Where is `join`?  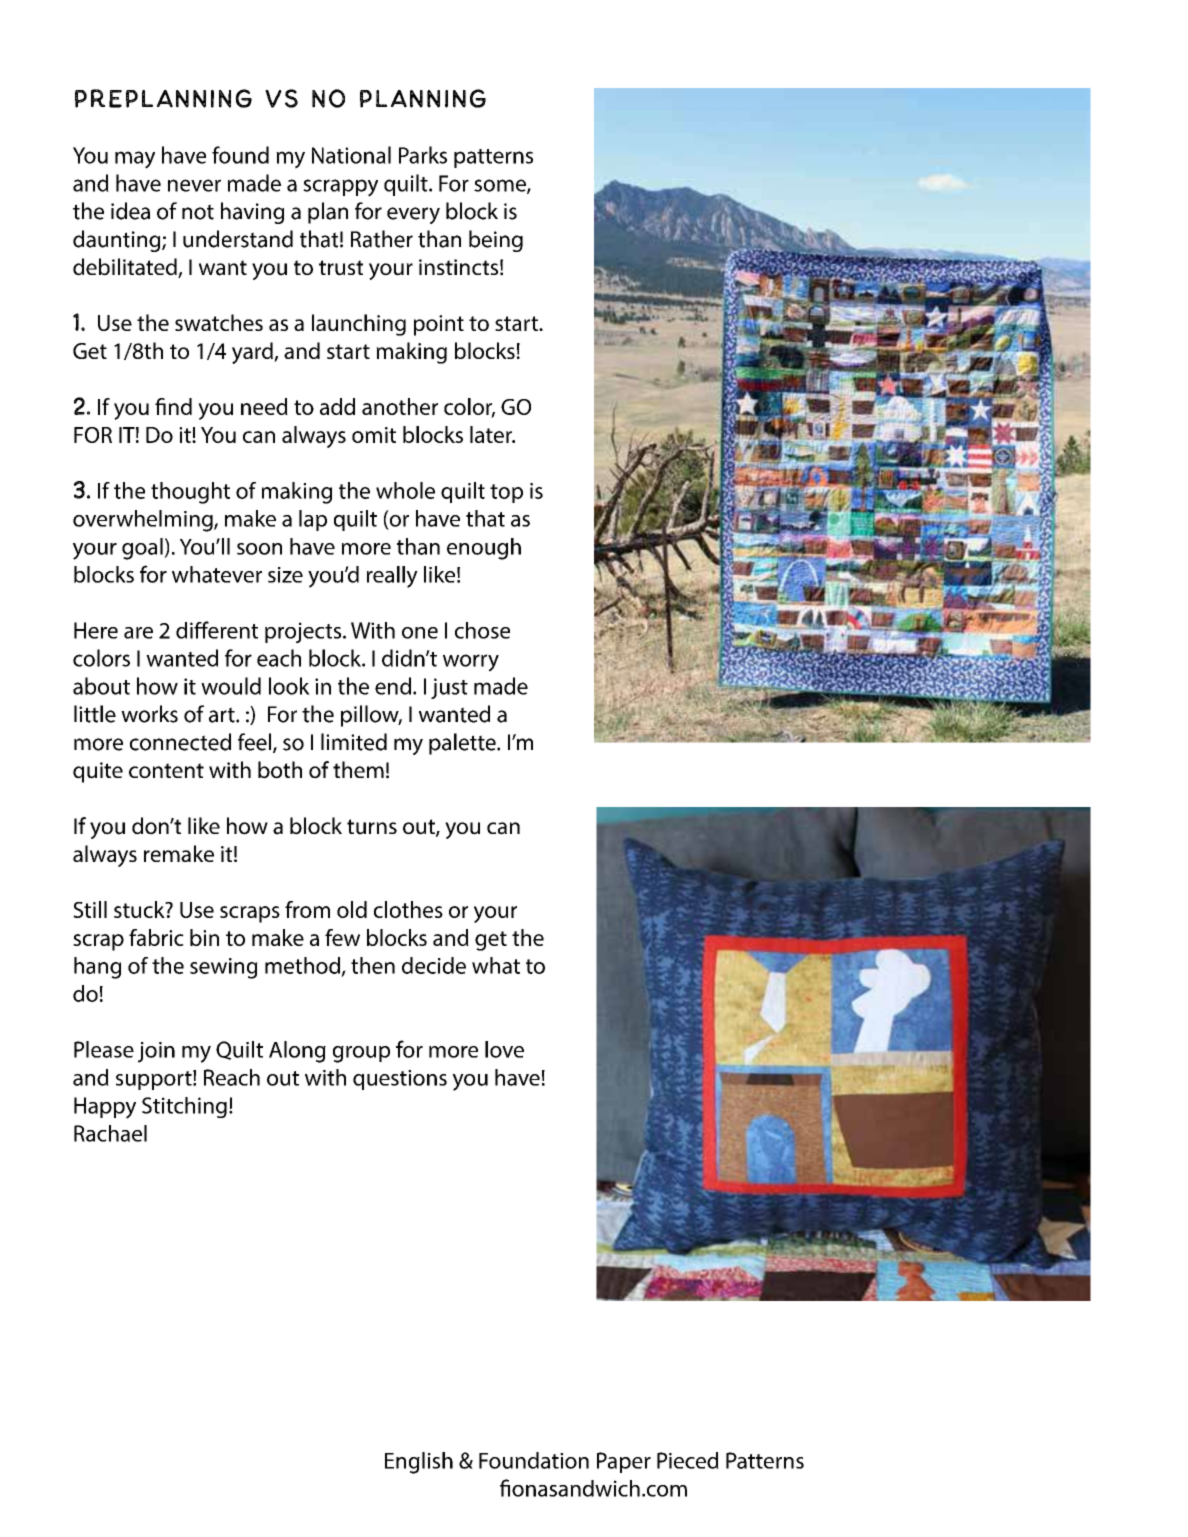
join is located at coordinates (156, 1052).
